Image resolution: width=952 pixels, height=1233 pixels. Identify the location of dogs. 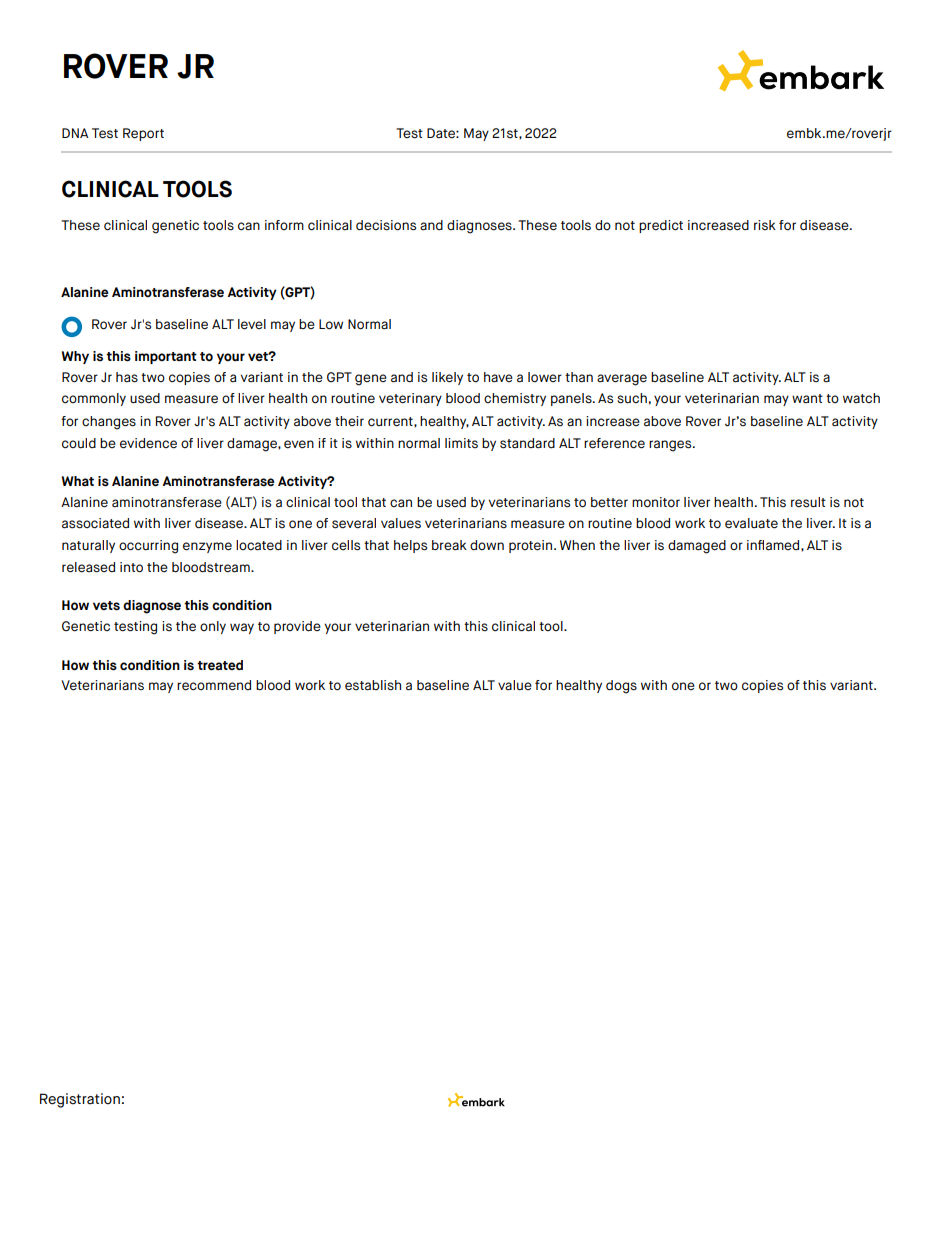
(621, 687).
